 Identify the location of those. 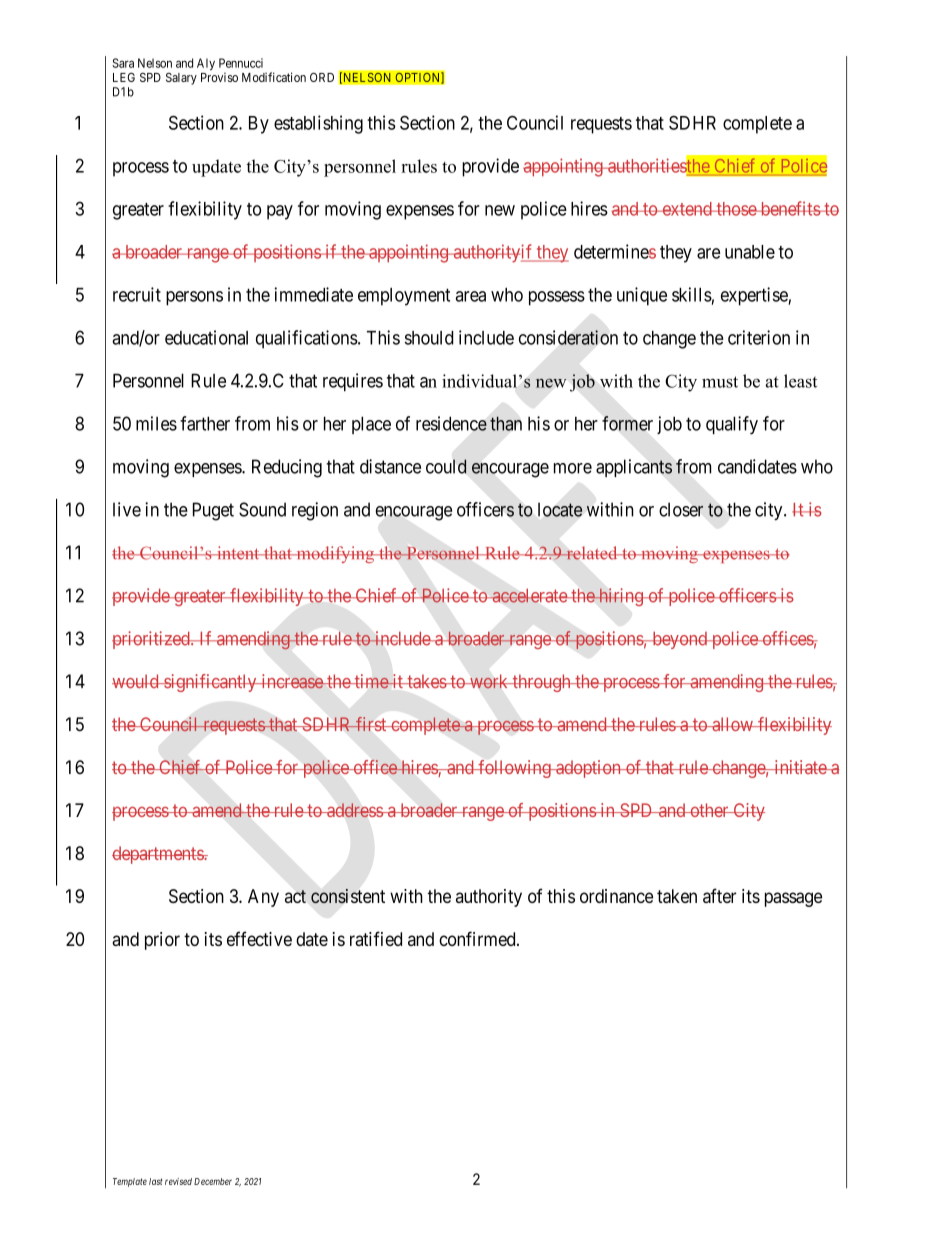
(736, 209).
